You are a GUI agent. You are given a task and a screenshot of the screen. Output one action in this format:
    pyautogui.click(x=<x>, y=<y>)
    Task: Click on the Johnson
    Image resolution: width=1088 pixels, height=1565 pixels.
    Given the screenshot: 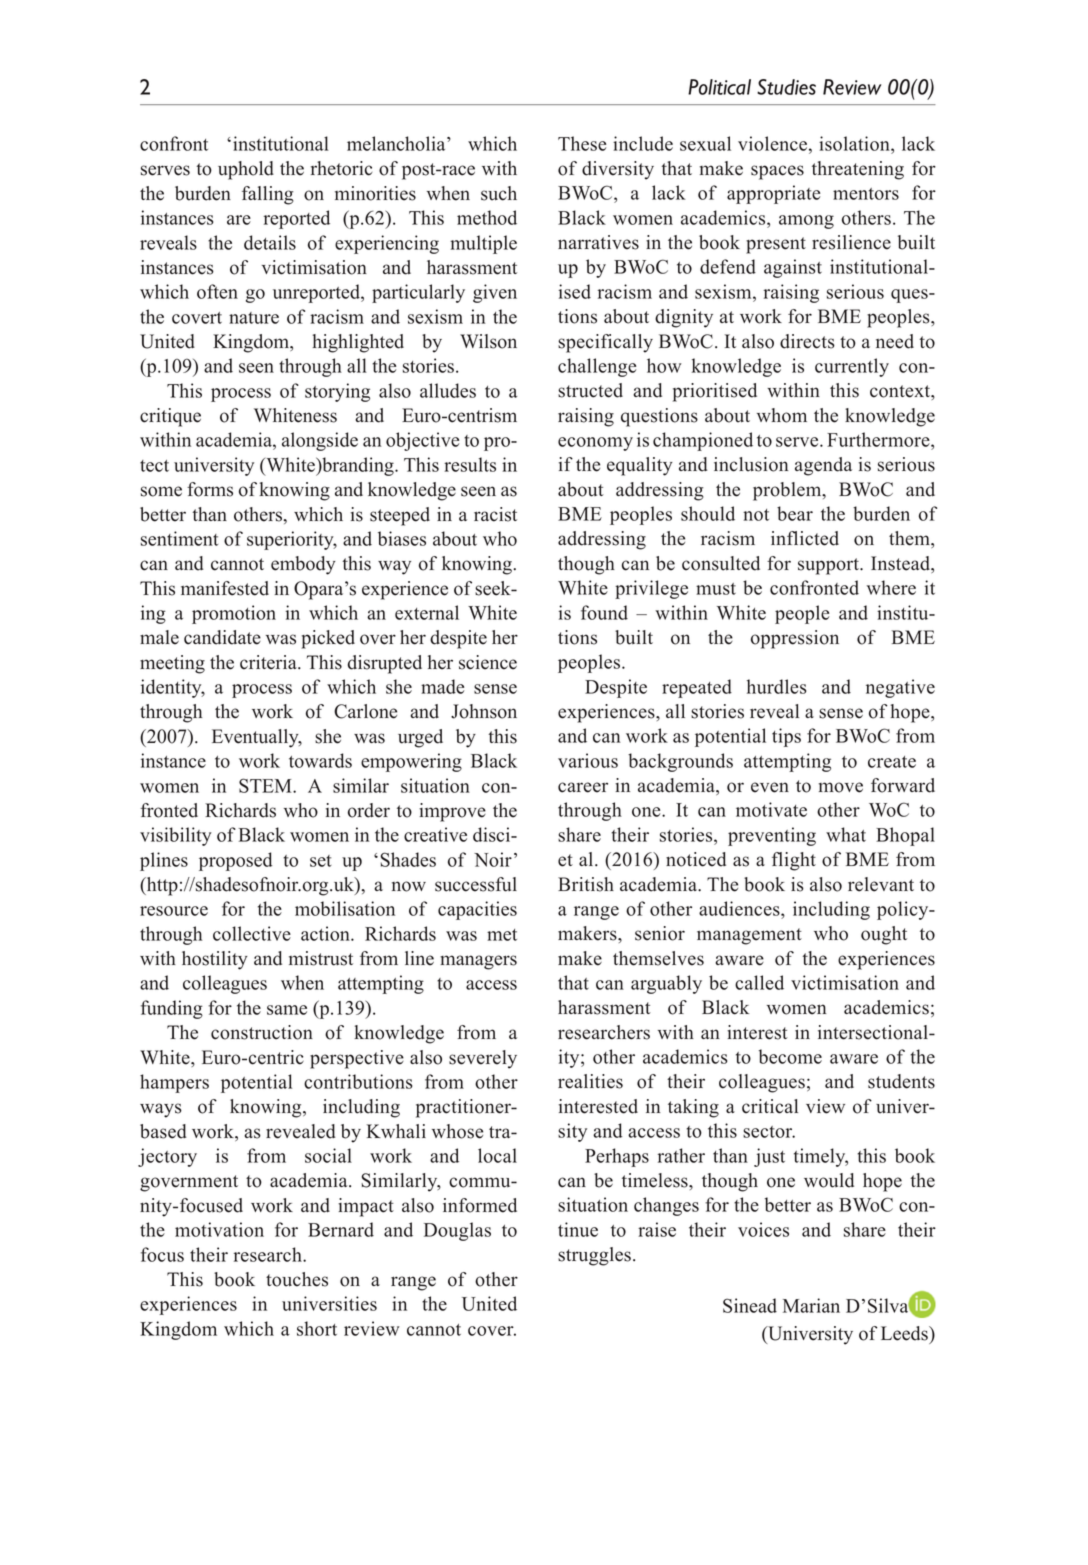 What is the action you would take?
    pyautogui.click(x=484, y=711)
